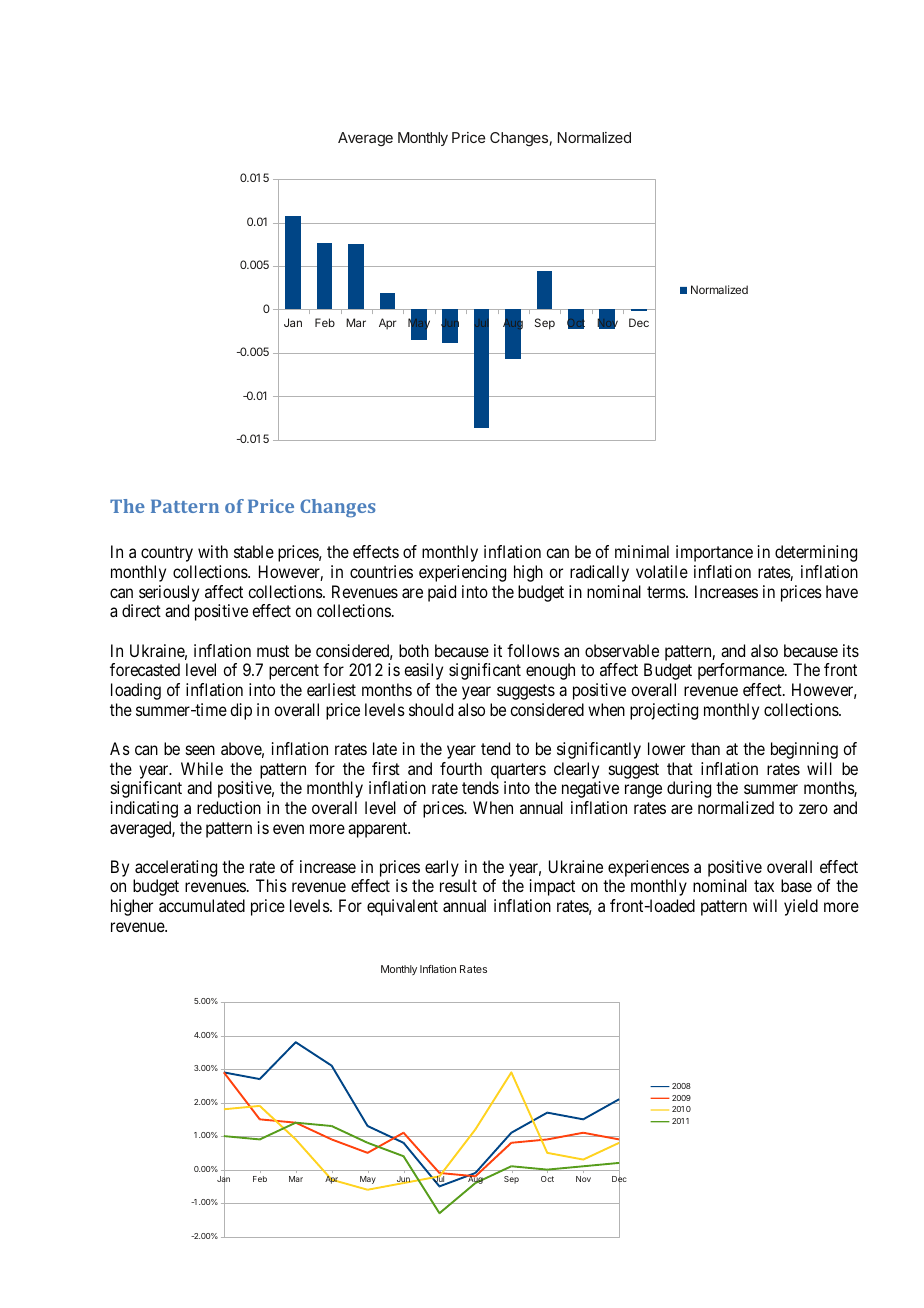  I want to click on apparent, so click(379, 830).
